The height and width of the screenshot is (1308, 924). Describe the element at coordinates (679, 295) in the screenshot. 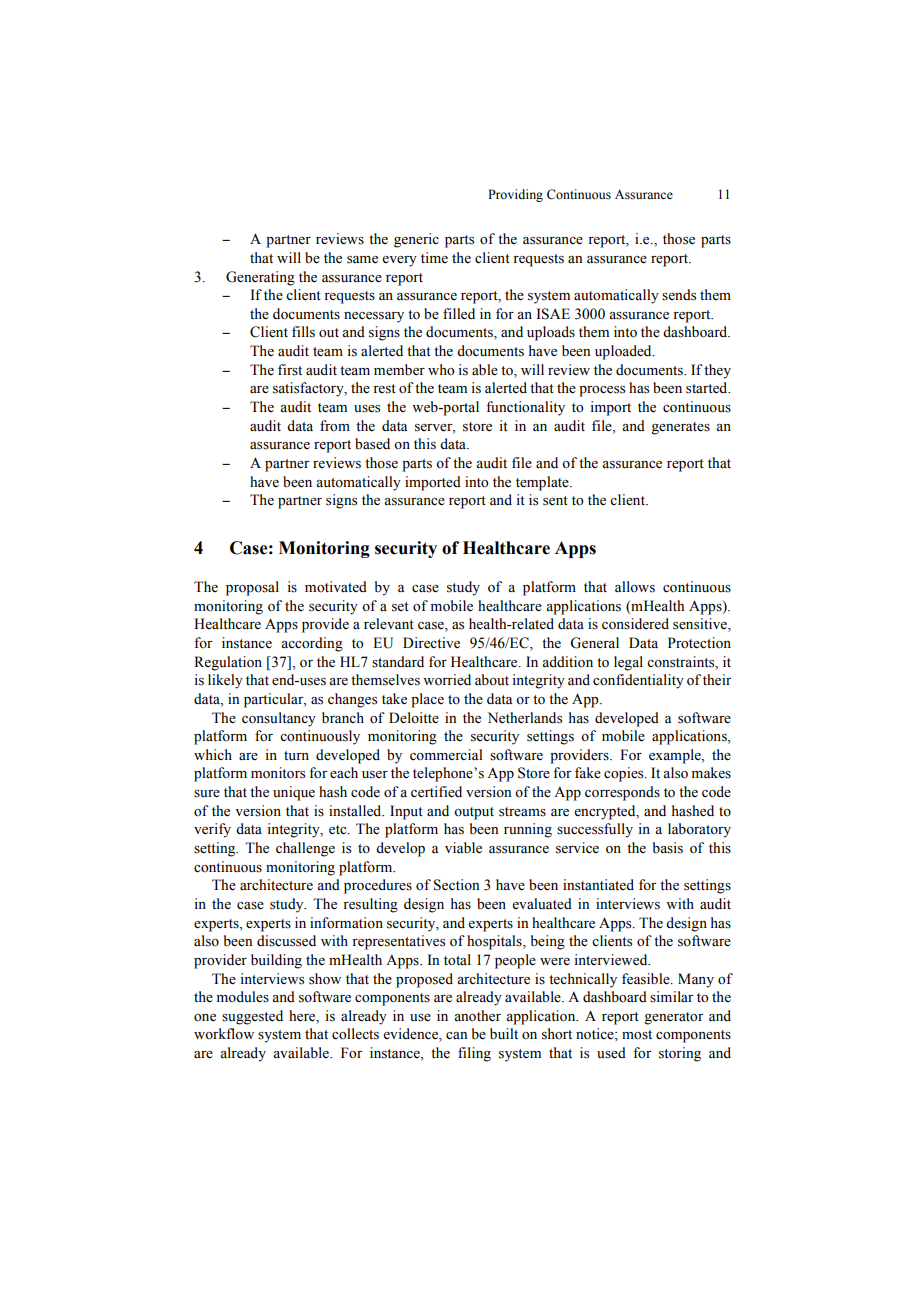

I see `sends` at that location.
